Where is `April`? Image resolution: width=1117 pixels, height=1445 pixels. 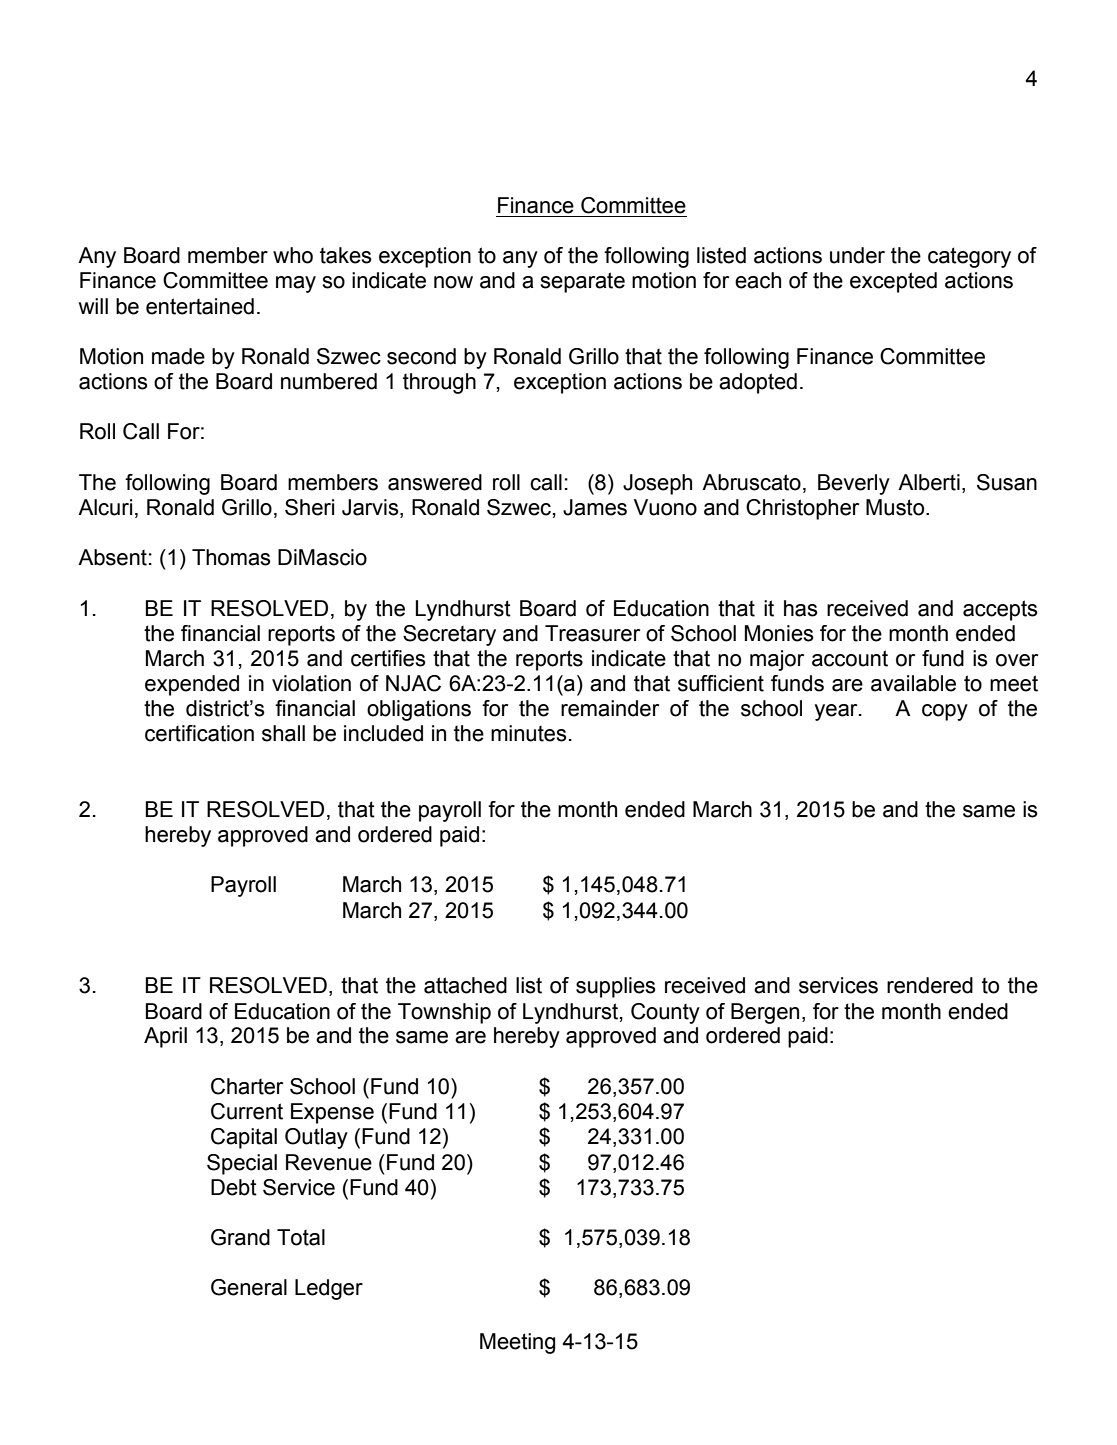 April is located at coordinates (165, 1037).
